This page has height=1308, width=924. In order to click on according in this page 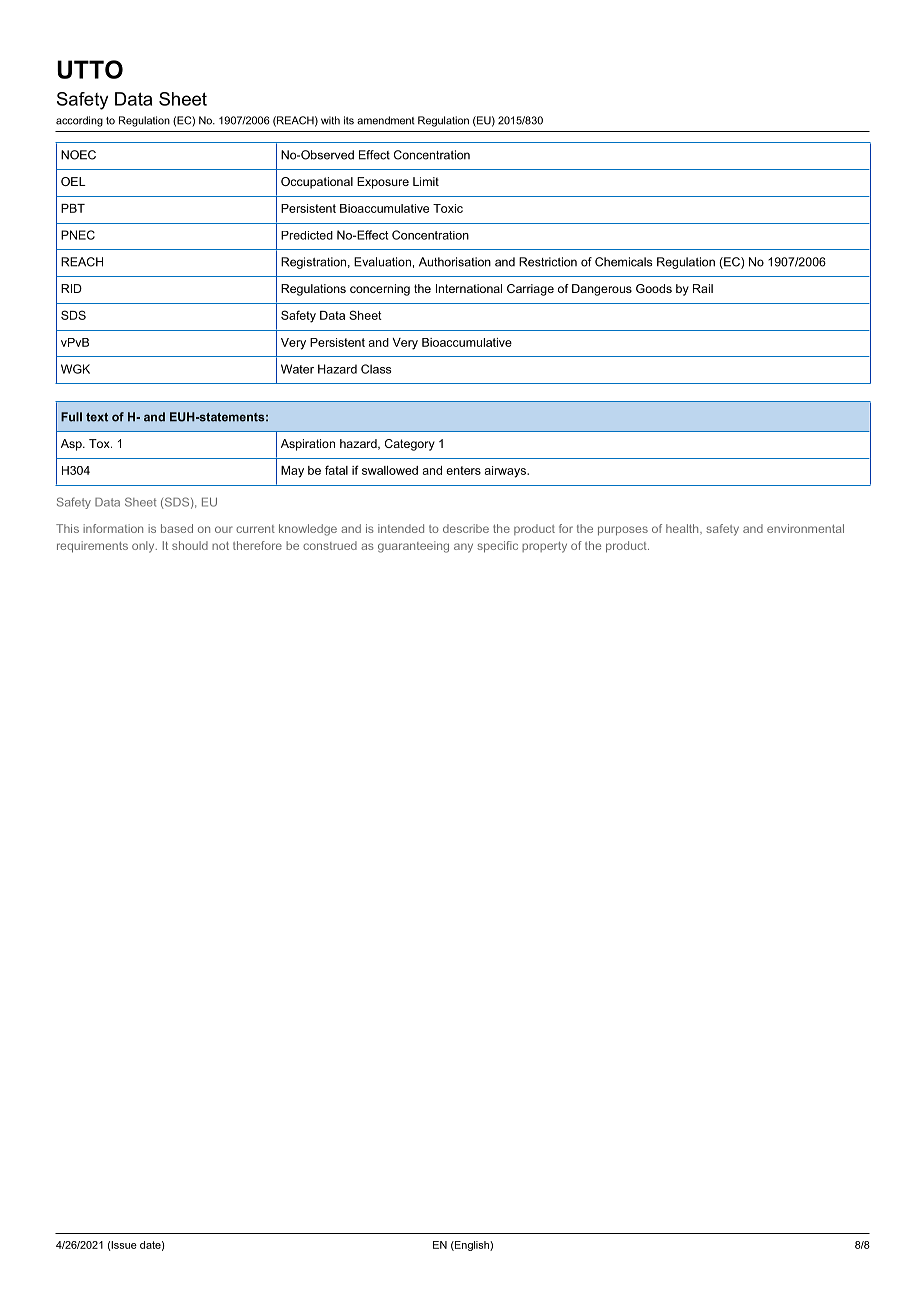, I will do `click(79, 121)`.
